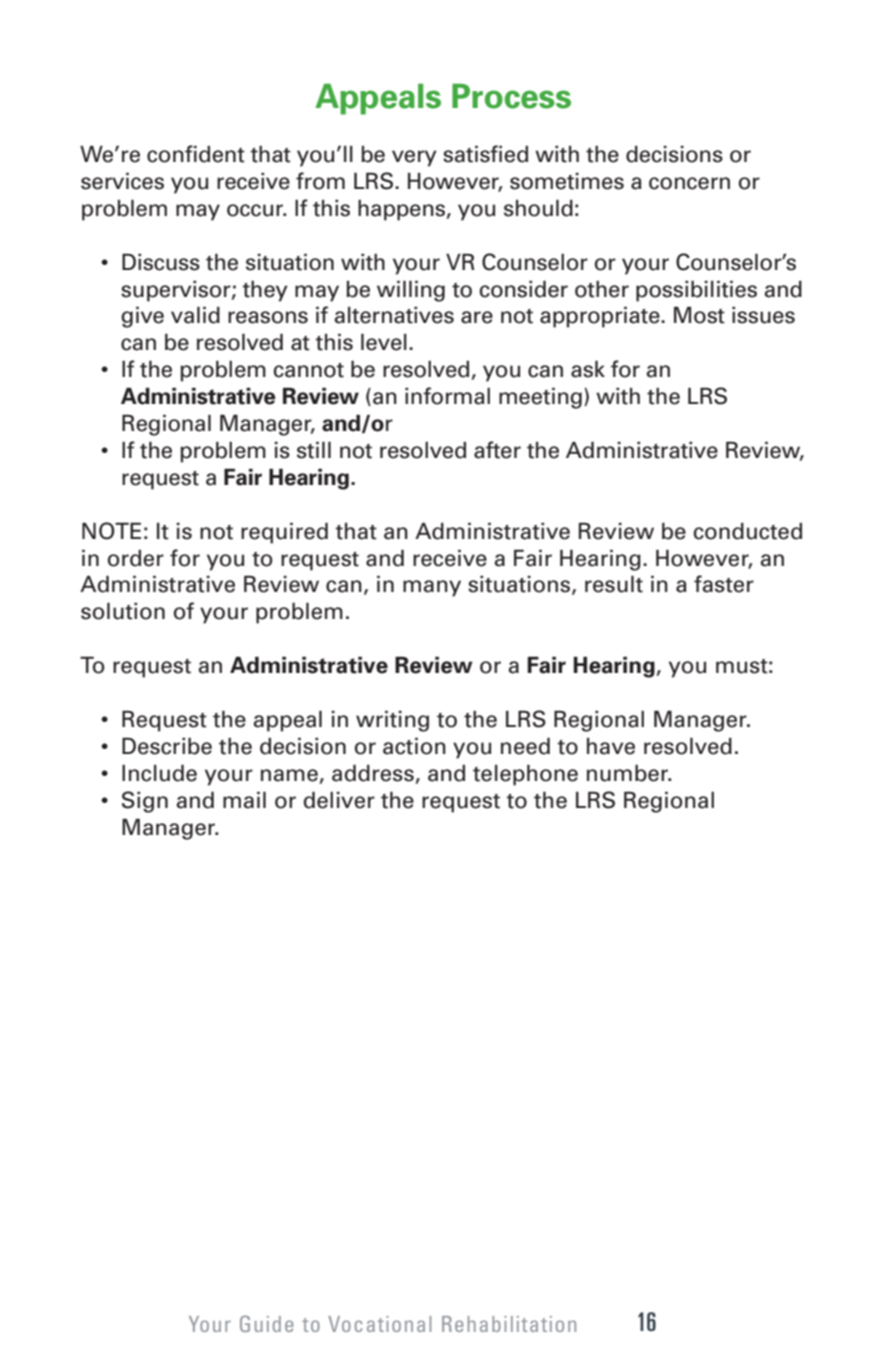  Describe the element at coordinates (145, 802) in the screenshot. I see `Sign` at that location.
